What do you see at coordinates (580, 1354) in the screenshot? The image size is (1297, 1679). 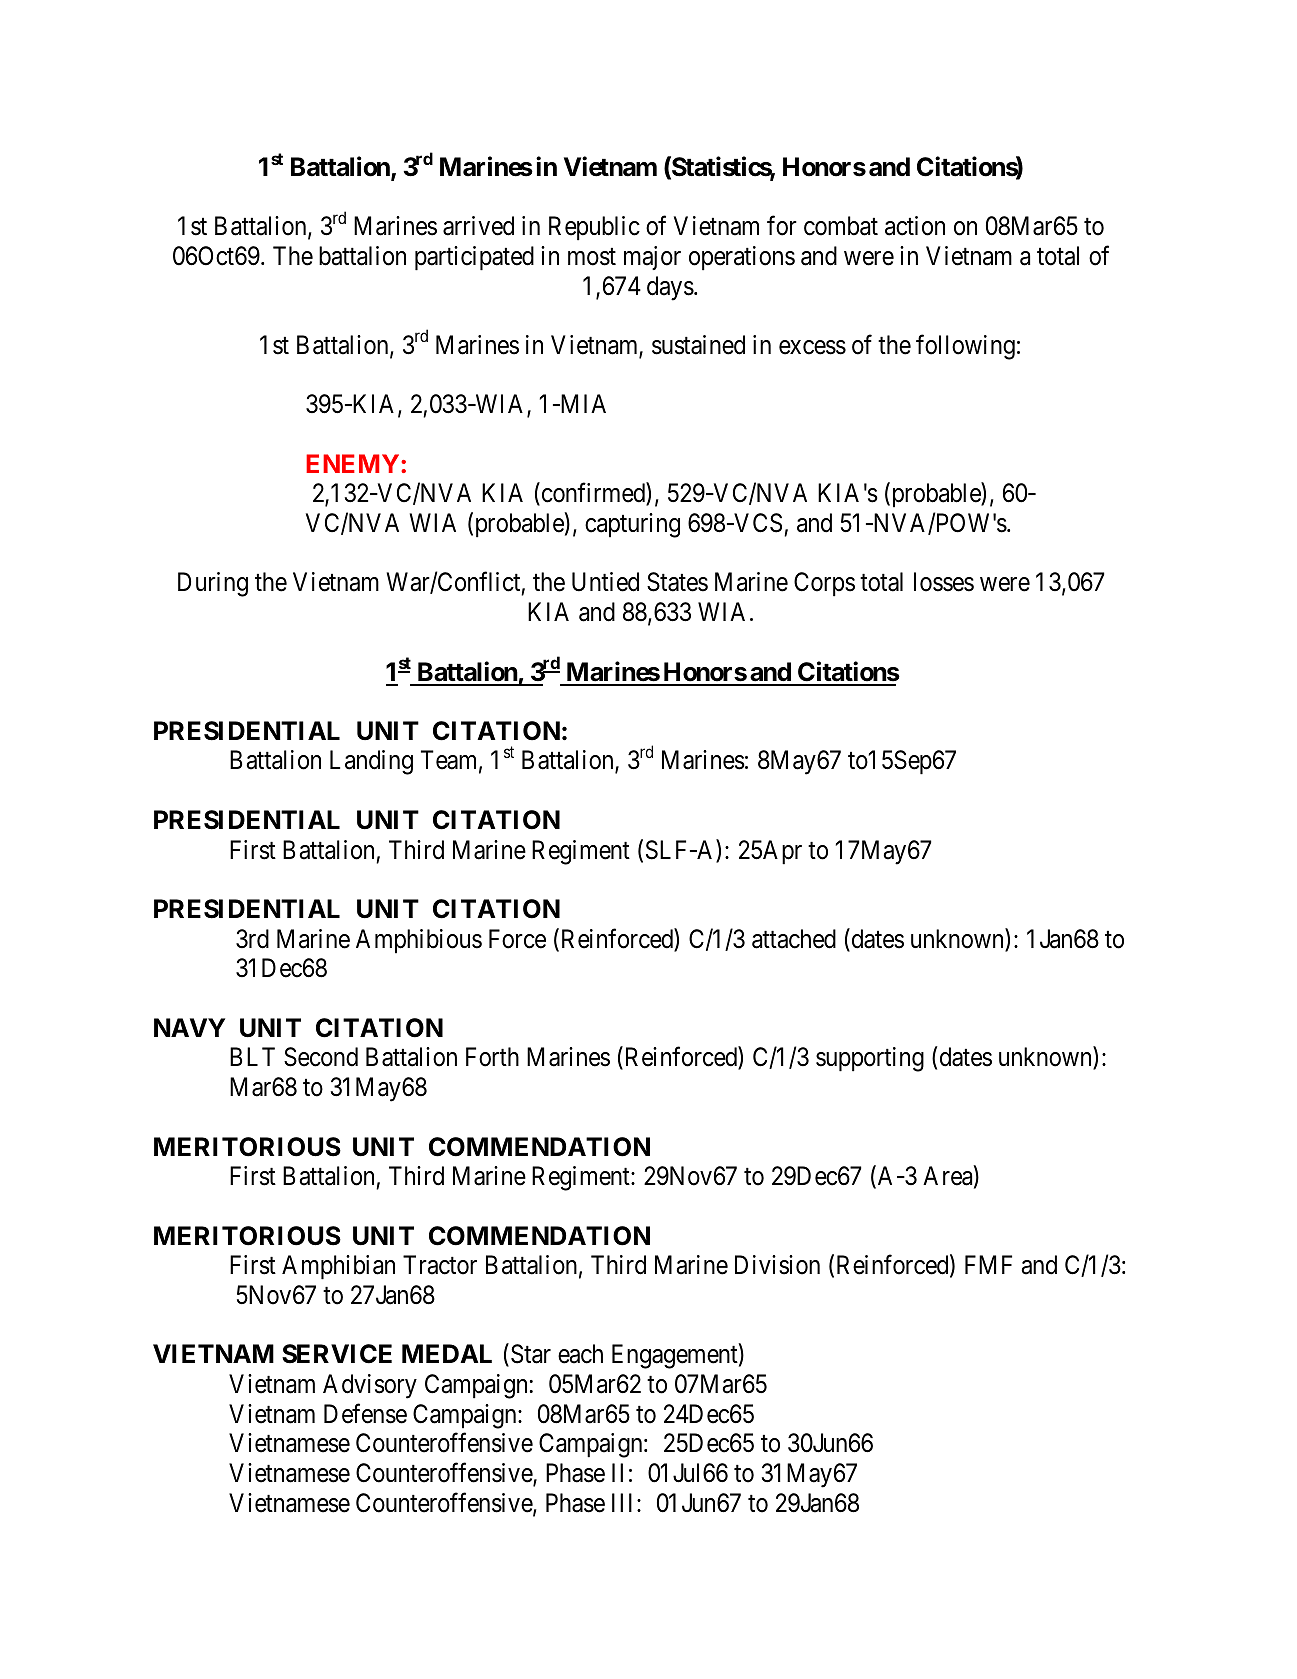 I see `each` at bounding box center [580, 1354].
